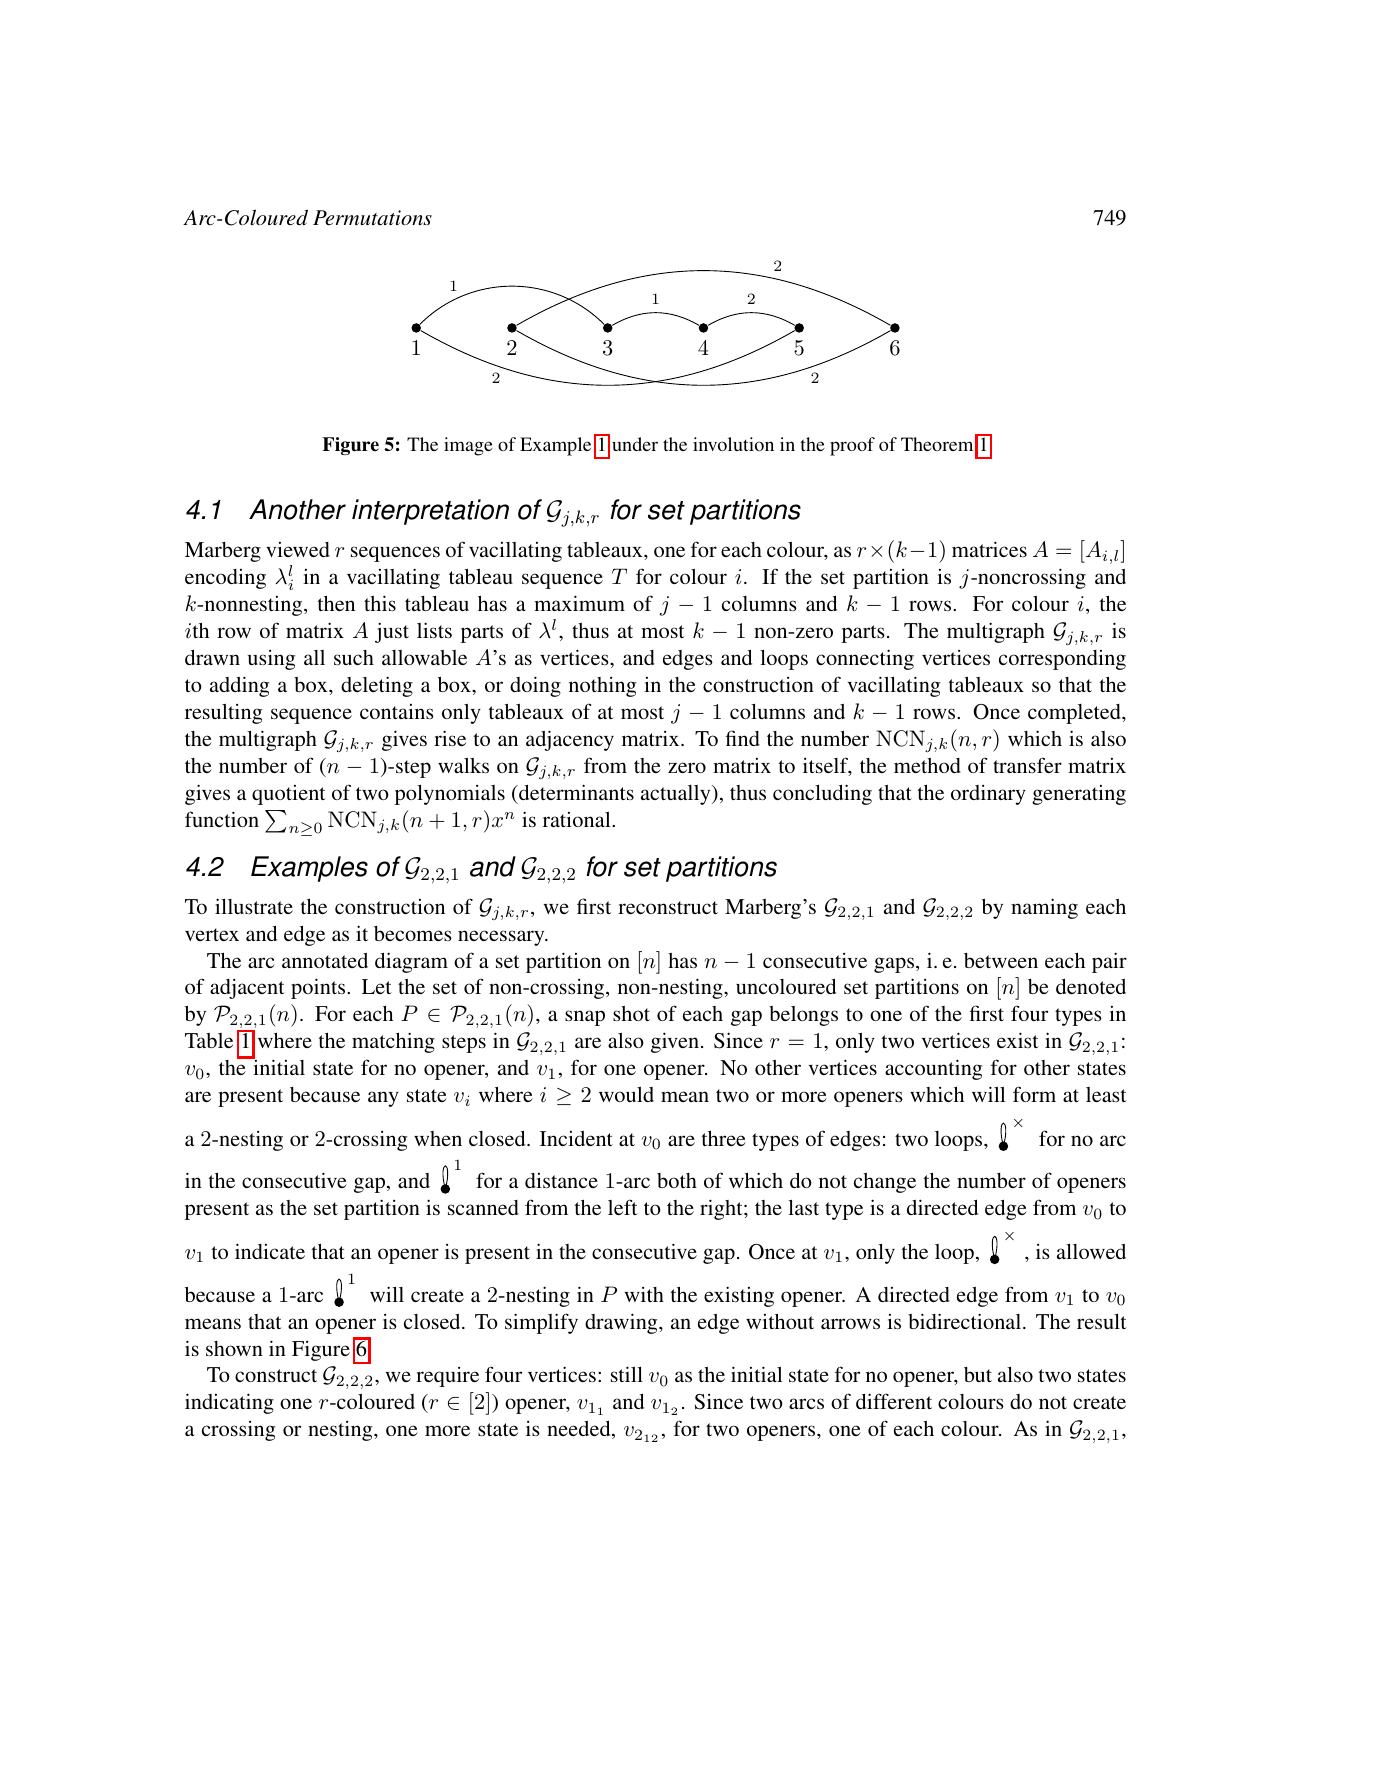  What do you see at coordinates (677, 795) in the document?
I see `actually` at bounding box center [677, 795].
